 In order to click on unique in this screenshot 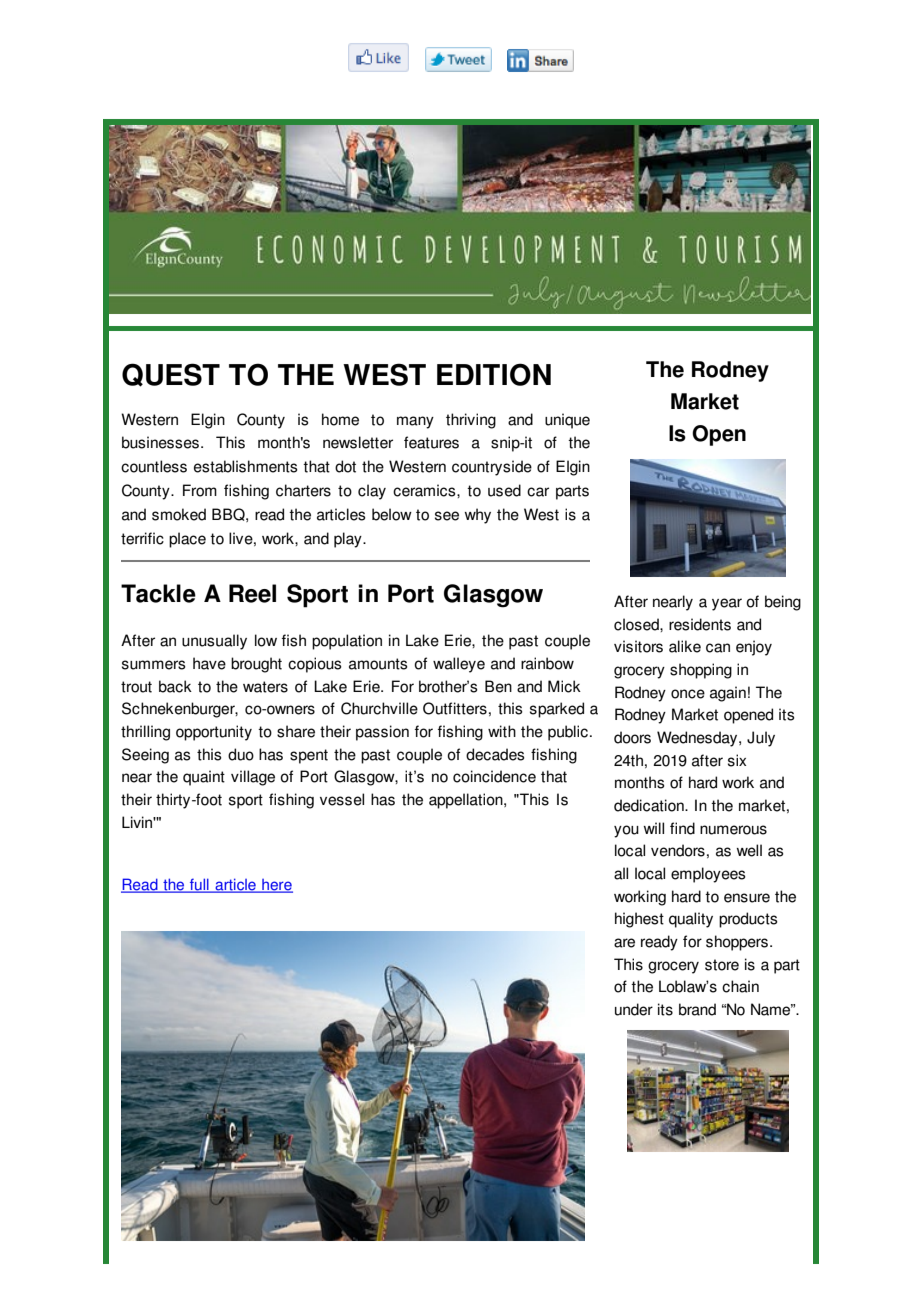, I will do `click(567, 421)`.
